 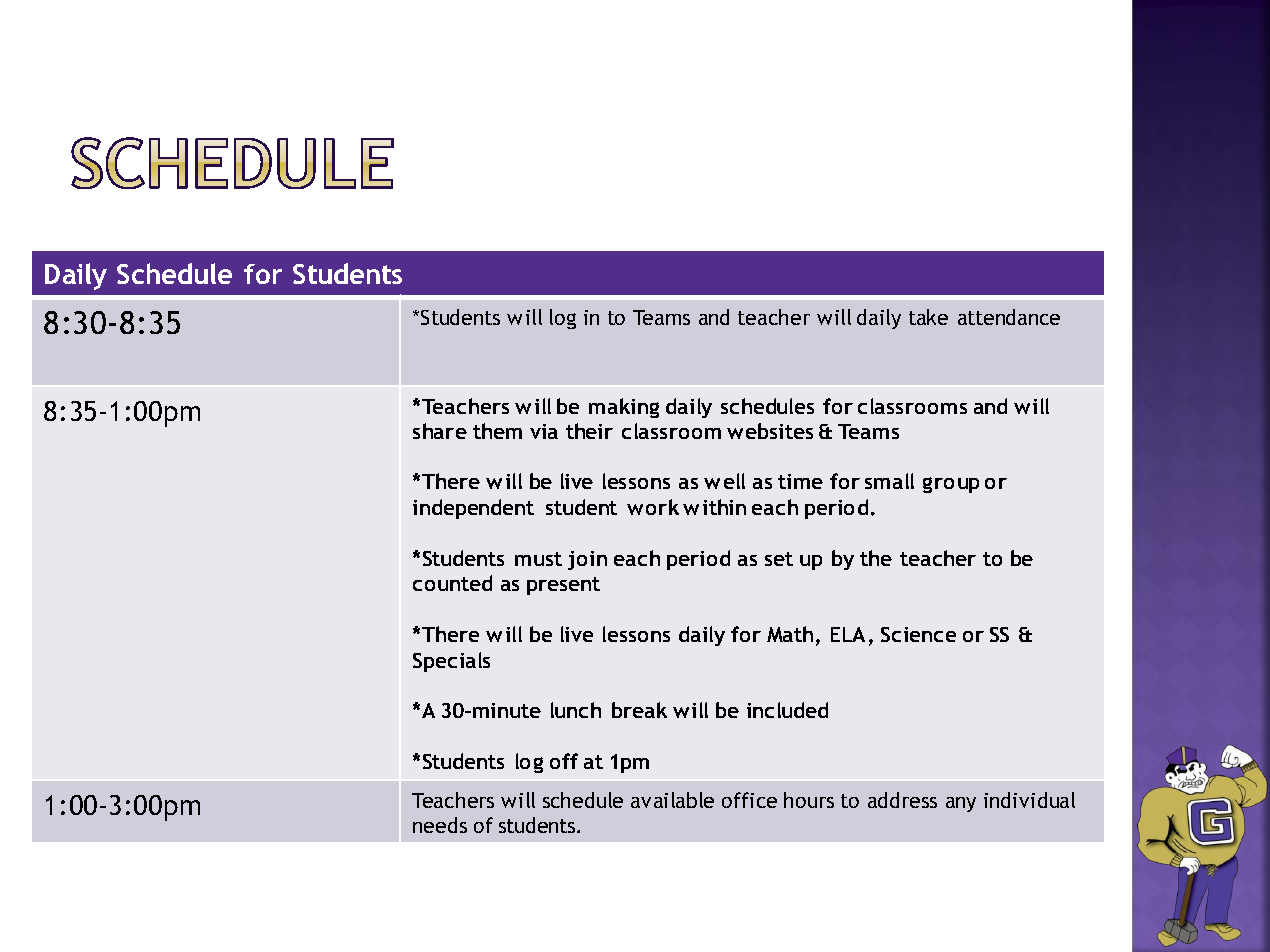 I want to click on needs, so click(x=440, y=825).
